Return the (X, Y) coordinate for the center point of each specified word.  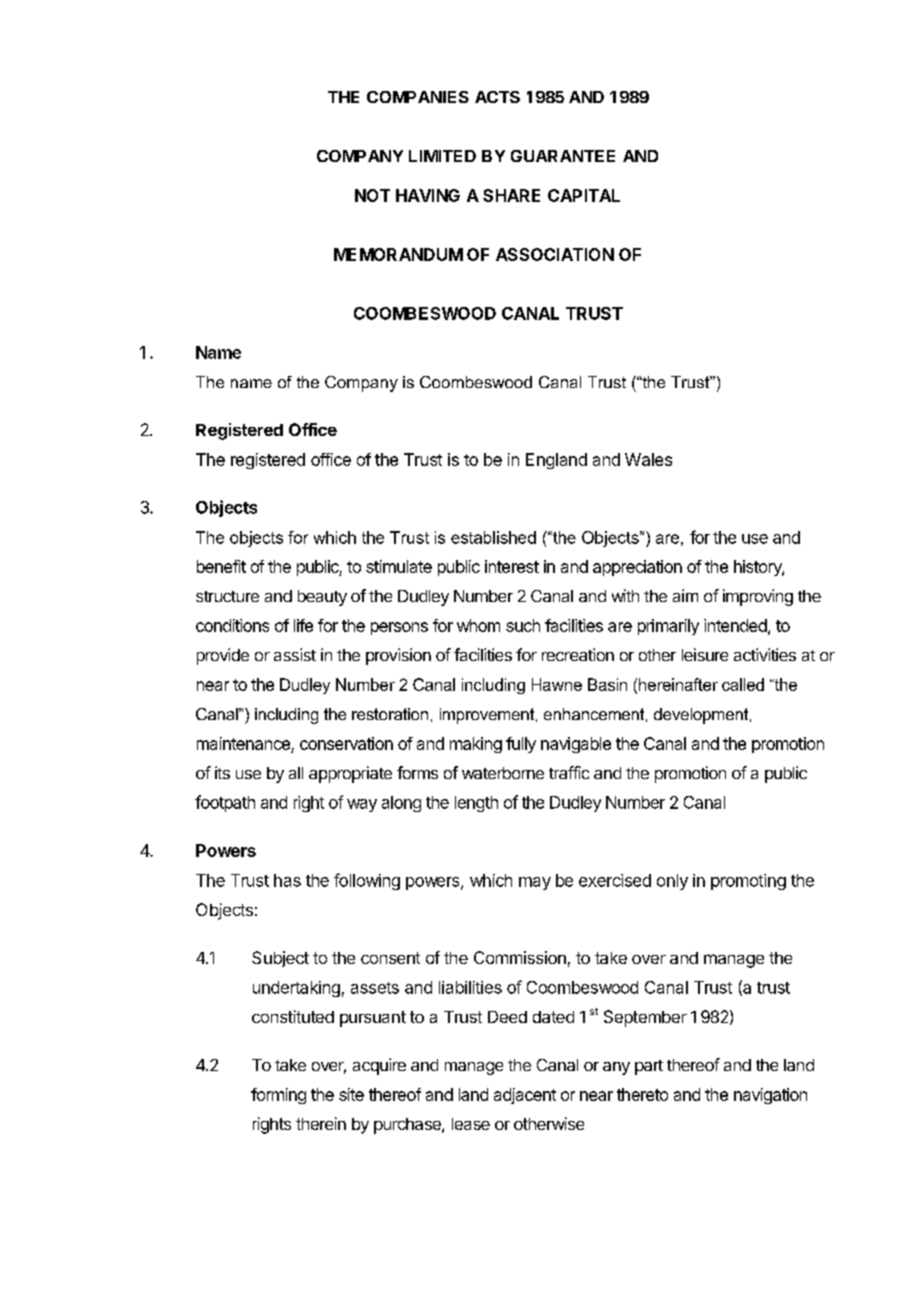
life (303, 625)
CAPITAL (584, 195)
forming (278, 1096)
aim (685, 595)
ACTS (497, 97)
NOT (372, 195)
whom (478, 625)
